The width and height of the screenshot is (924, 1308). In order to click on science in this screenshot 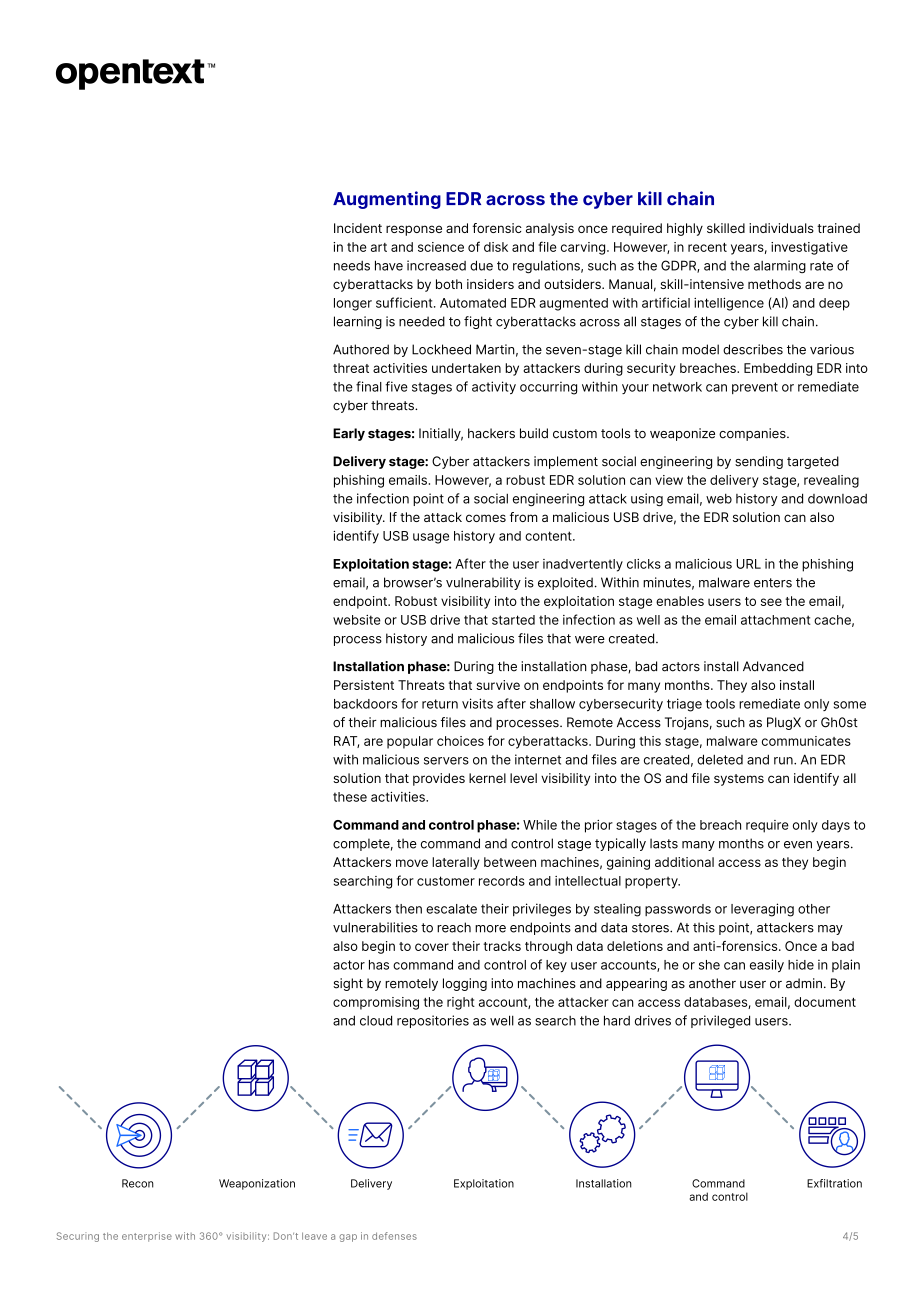, I will do `click(441, 247)`.
